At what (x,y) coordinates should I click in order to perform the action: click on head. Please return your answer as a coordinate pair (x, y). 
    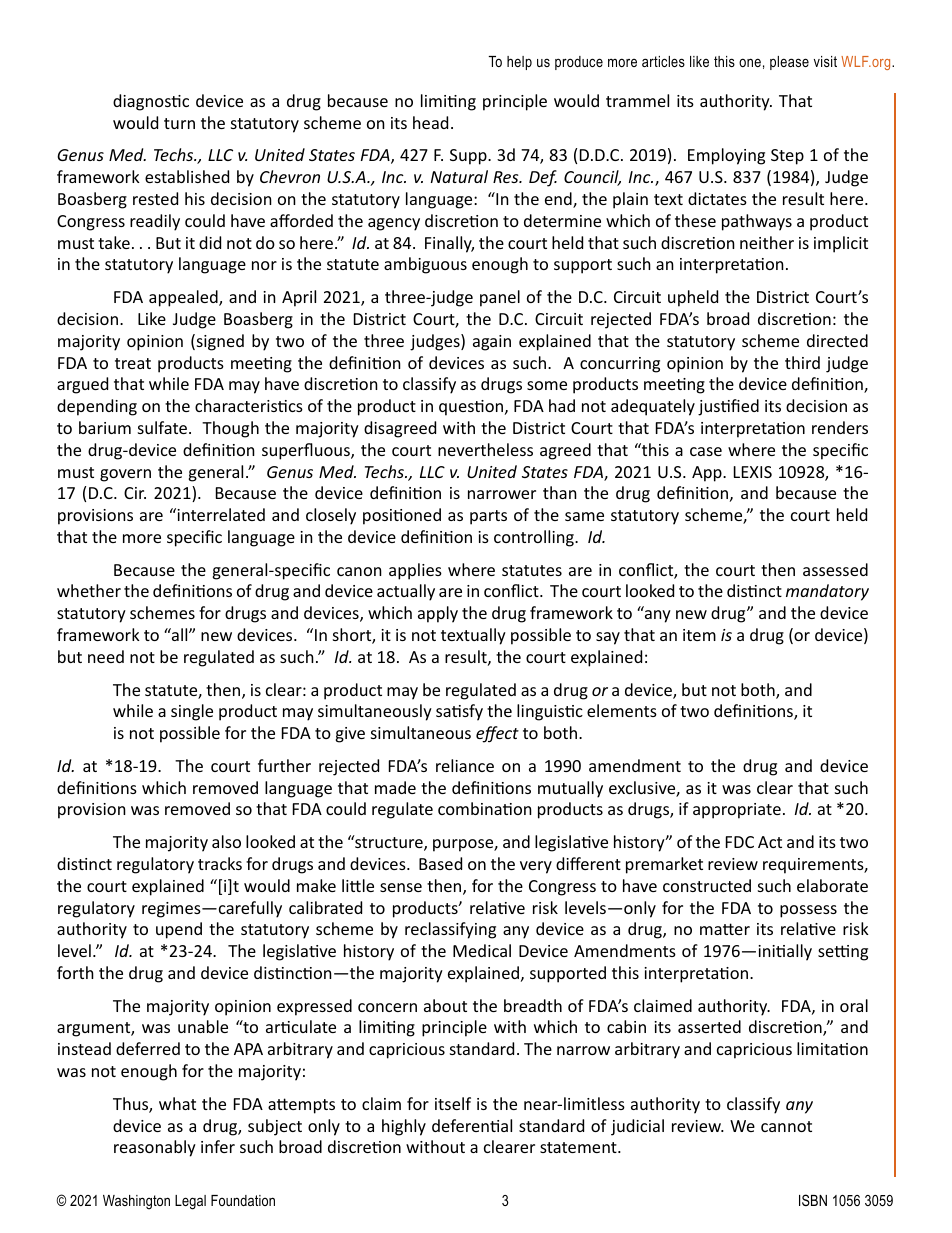
    Looking at the image, I should click on (430, 122).
